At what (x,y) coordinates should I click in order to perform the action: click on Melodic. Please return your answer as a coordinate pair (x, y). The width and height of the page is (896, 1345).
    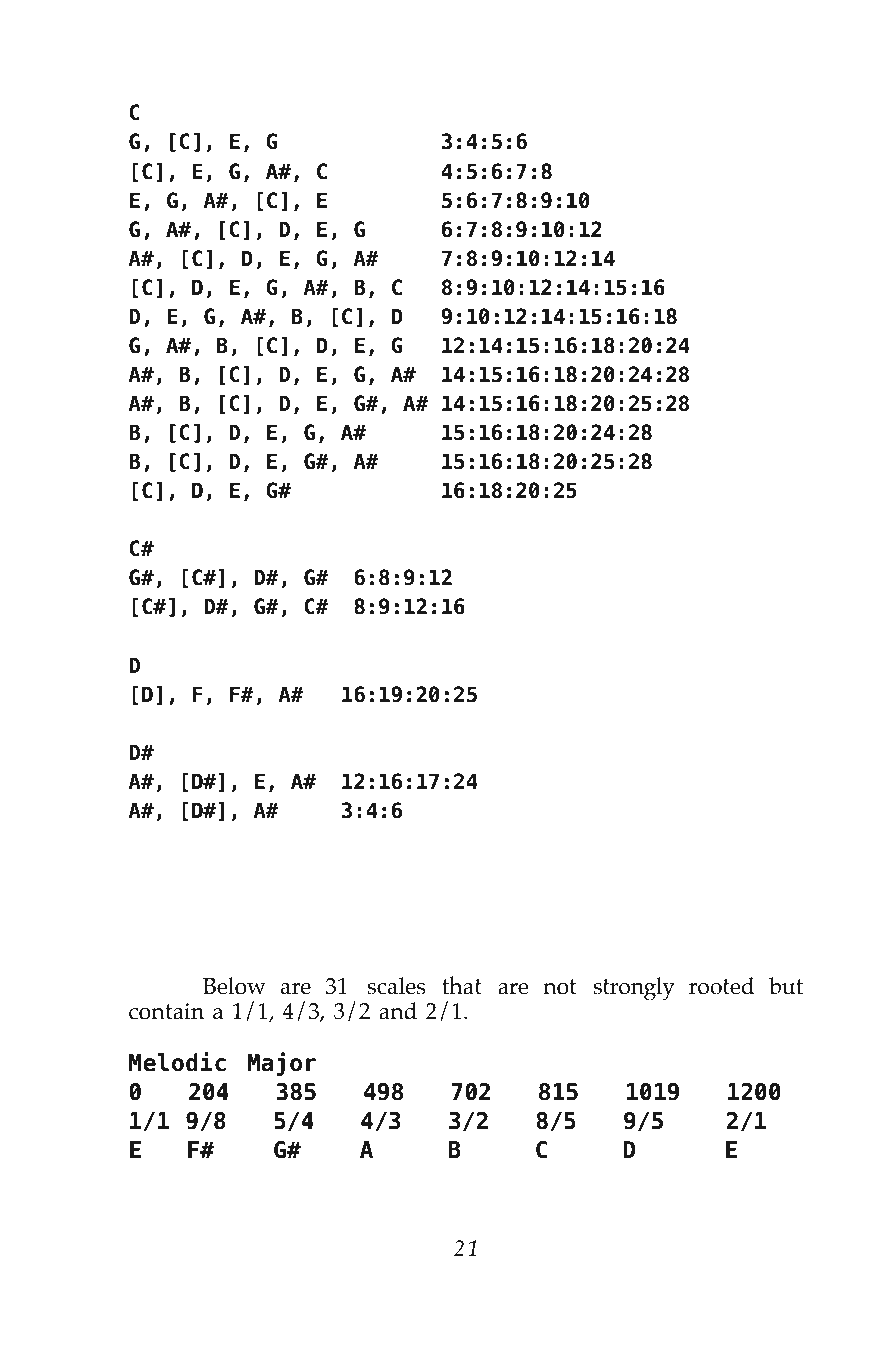
    Looking at the image, I should click on (177, 1062).
